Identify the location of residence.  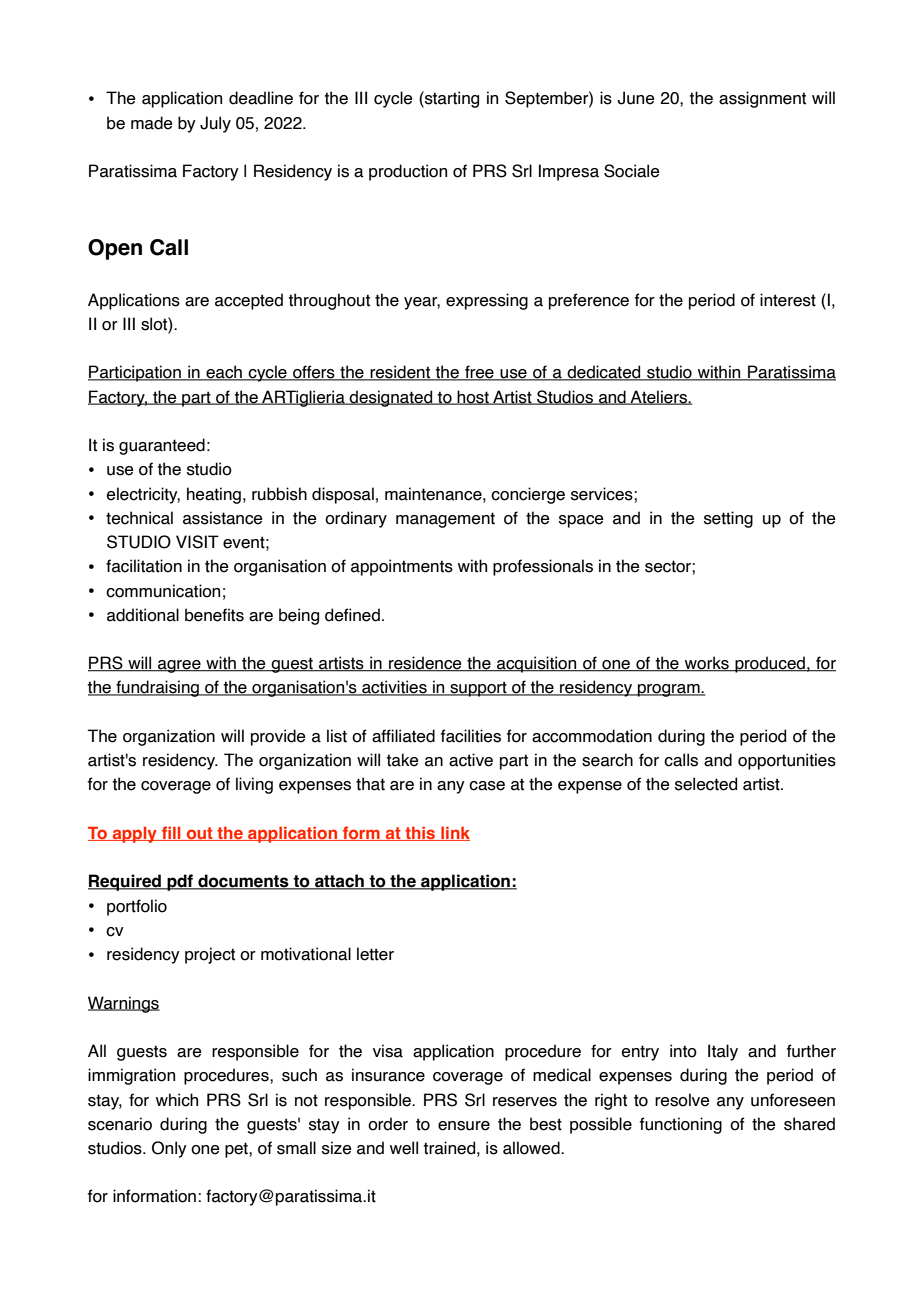
(425, 664).
